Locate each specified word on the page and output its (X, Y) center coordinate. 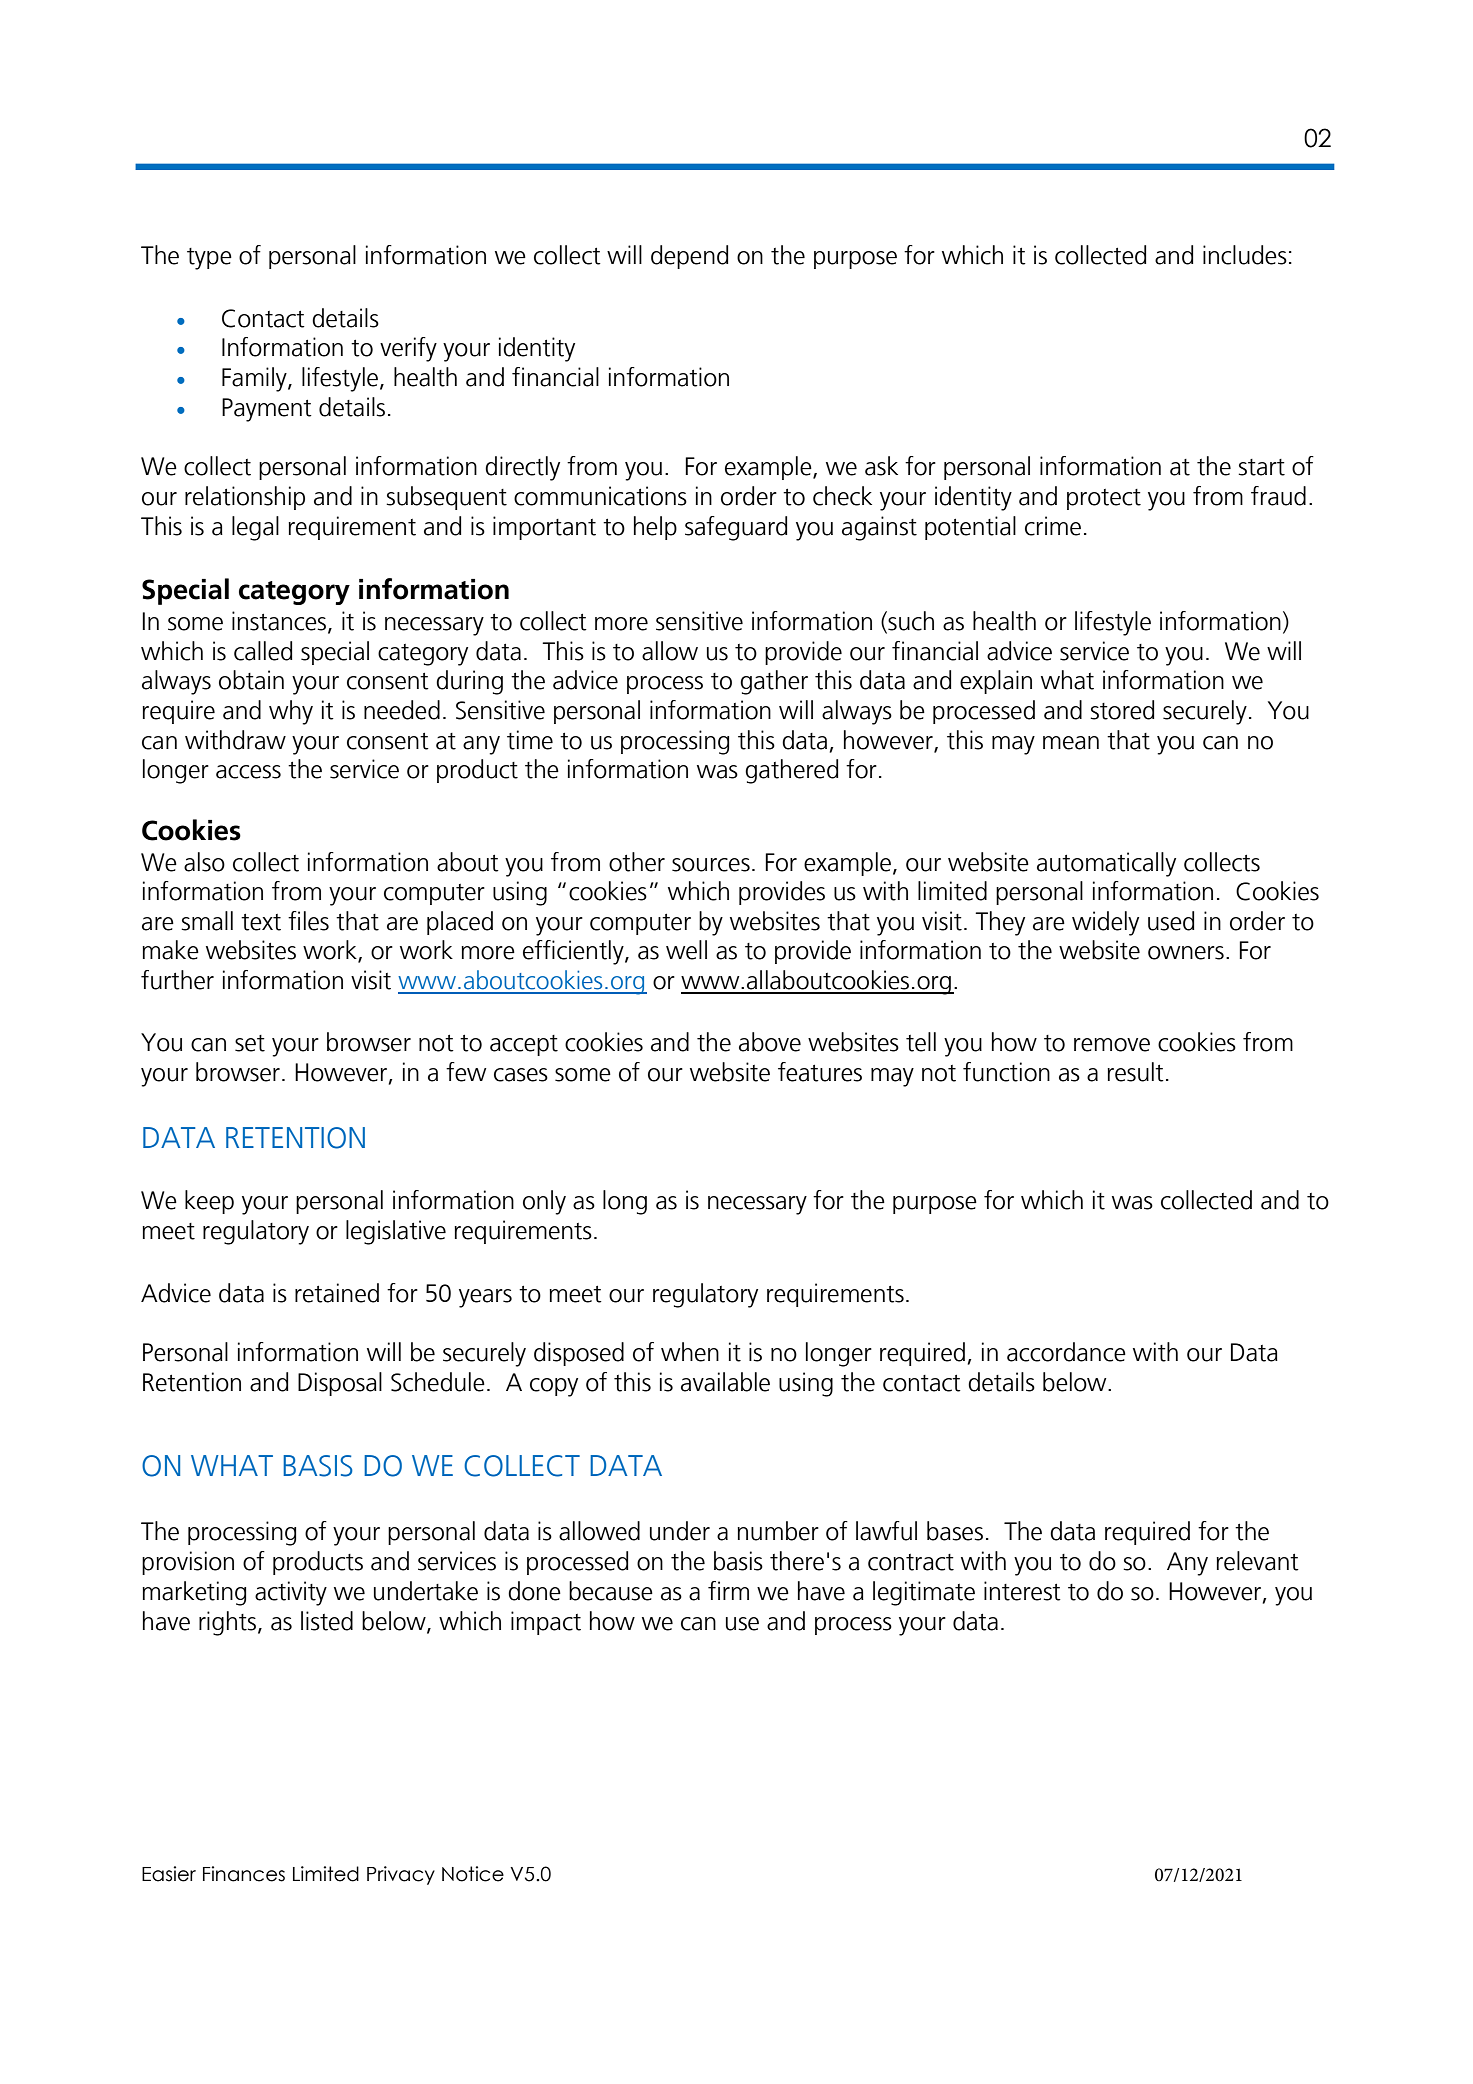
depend (689, 257)
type (209, 259)
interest (1022, 1591)
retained (337, 1293)
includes (1245, 255)
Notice (473, 1874)
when (690, 1352)
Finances (244, 1874)
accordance (1066, 1352)
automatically (1106, 864)
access (248, 772)
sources (711, 865)
